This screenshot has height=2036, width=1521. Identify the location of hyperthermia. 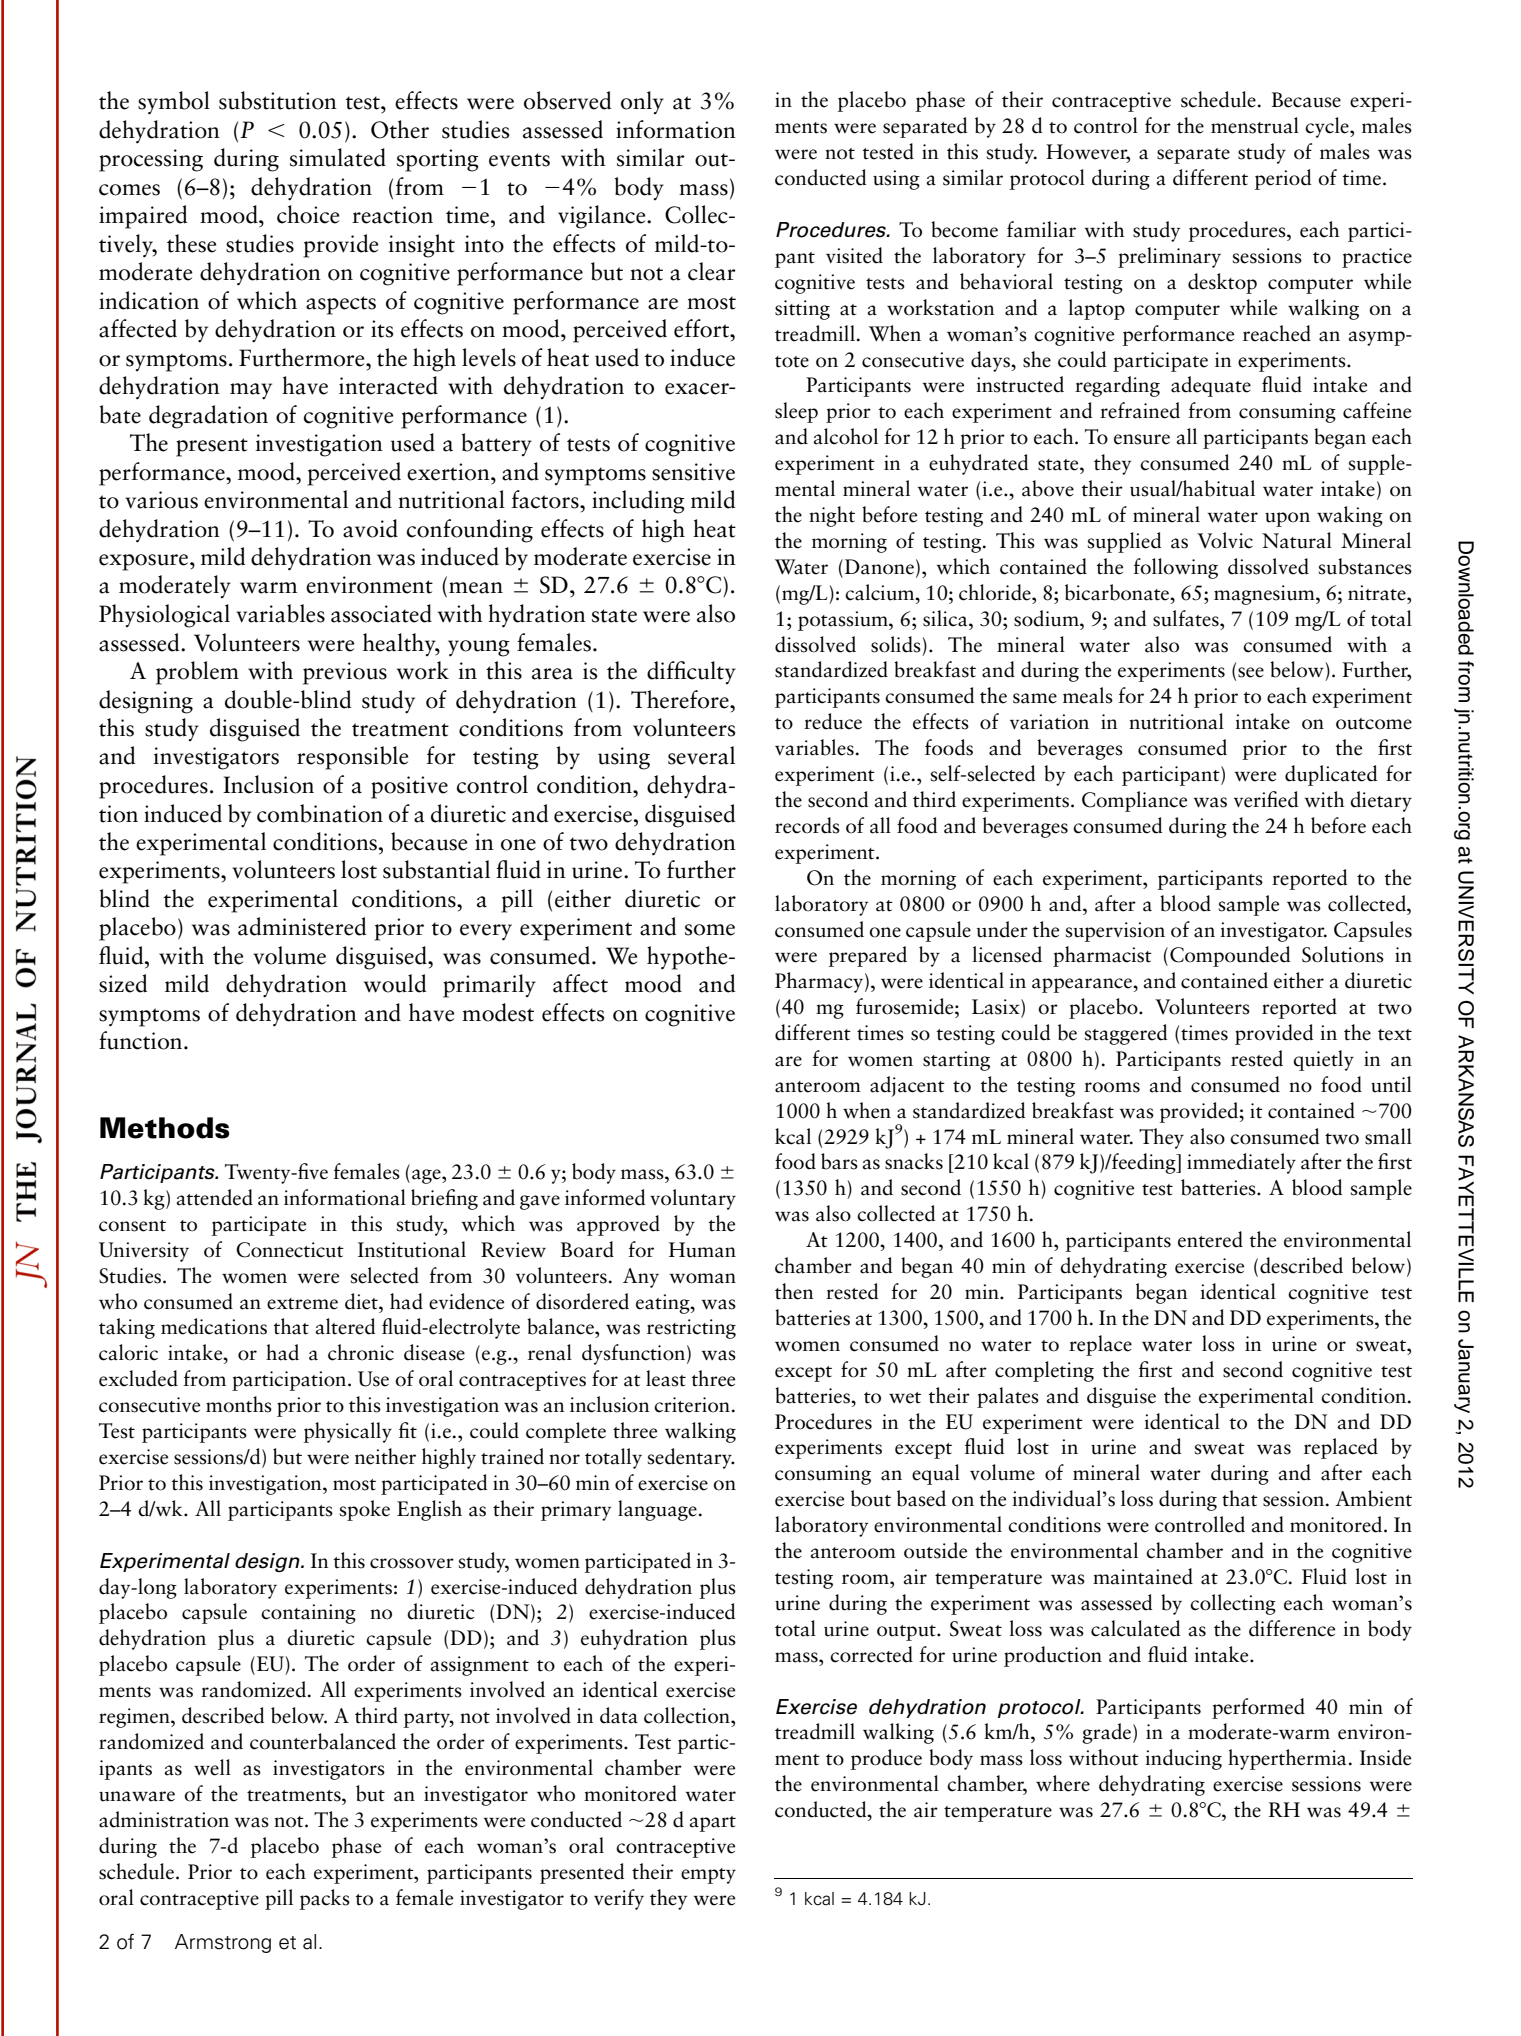
(1287, 1759).
